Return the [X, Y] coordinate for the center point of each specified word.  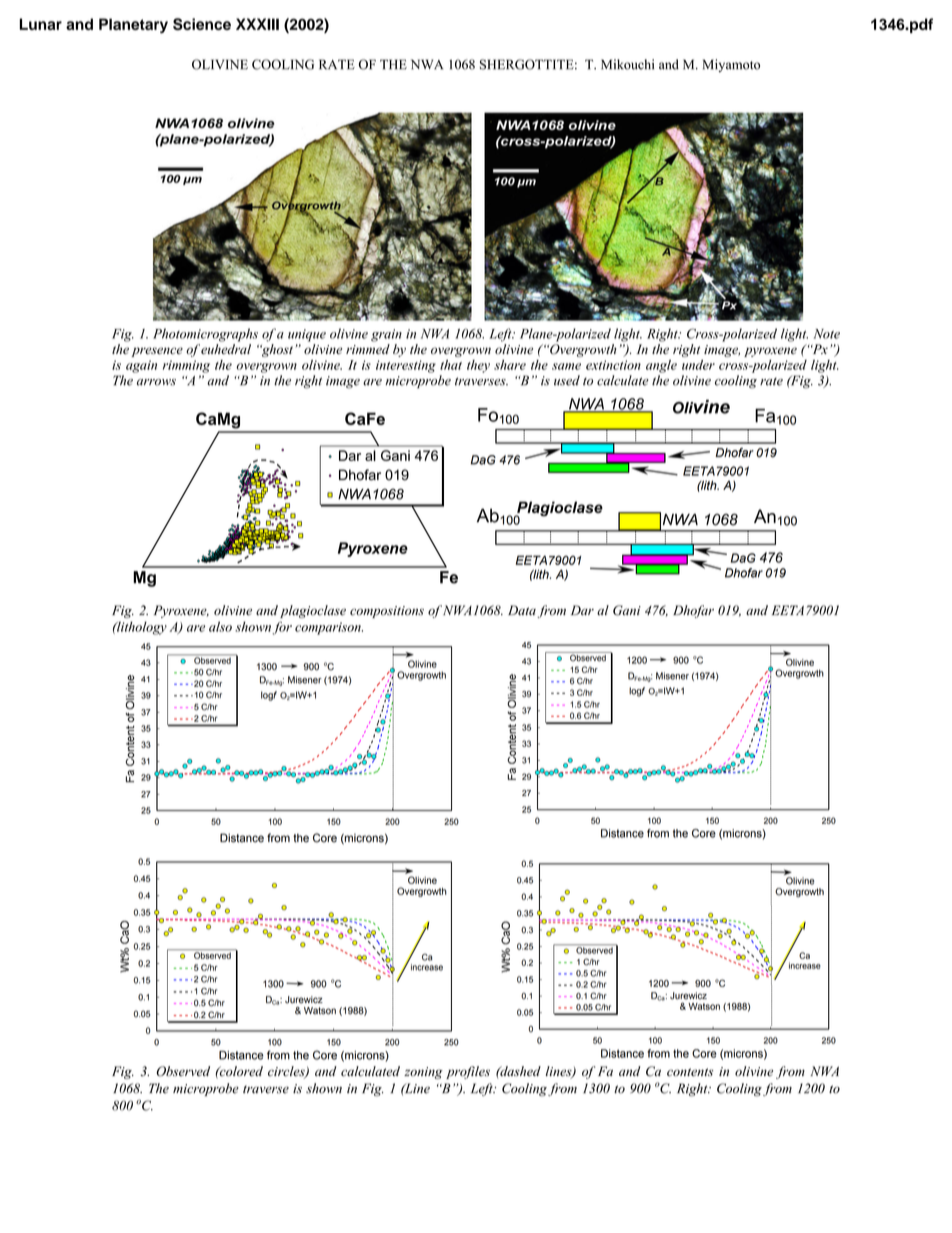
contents [690, 1072]
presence [157, 352]
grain [386, 335]
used [567, 380]
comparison [329, 628]
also [220, 626]
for [282, 628]
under [698, 365]
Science [202, 24]
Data [522, 610]
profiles [468, 1072]
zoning [423, 1073]
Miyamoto [731, 65]
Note [827, 334]
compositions [387, 612]
